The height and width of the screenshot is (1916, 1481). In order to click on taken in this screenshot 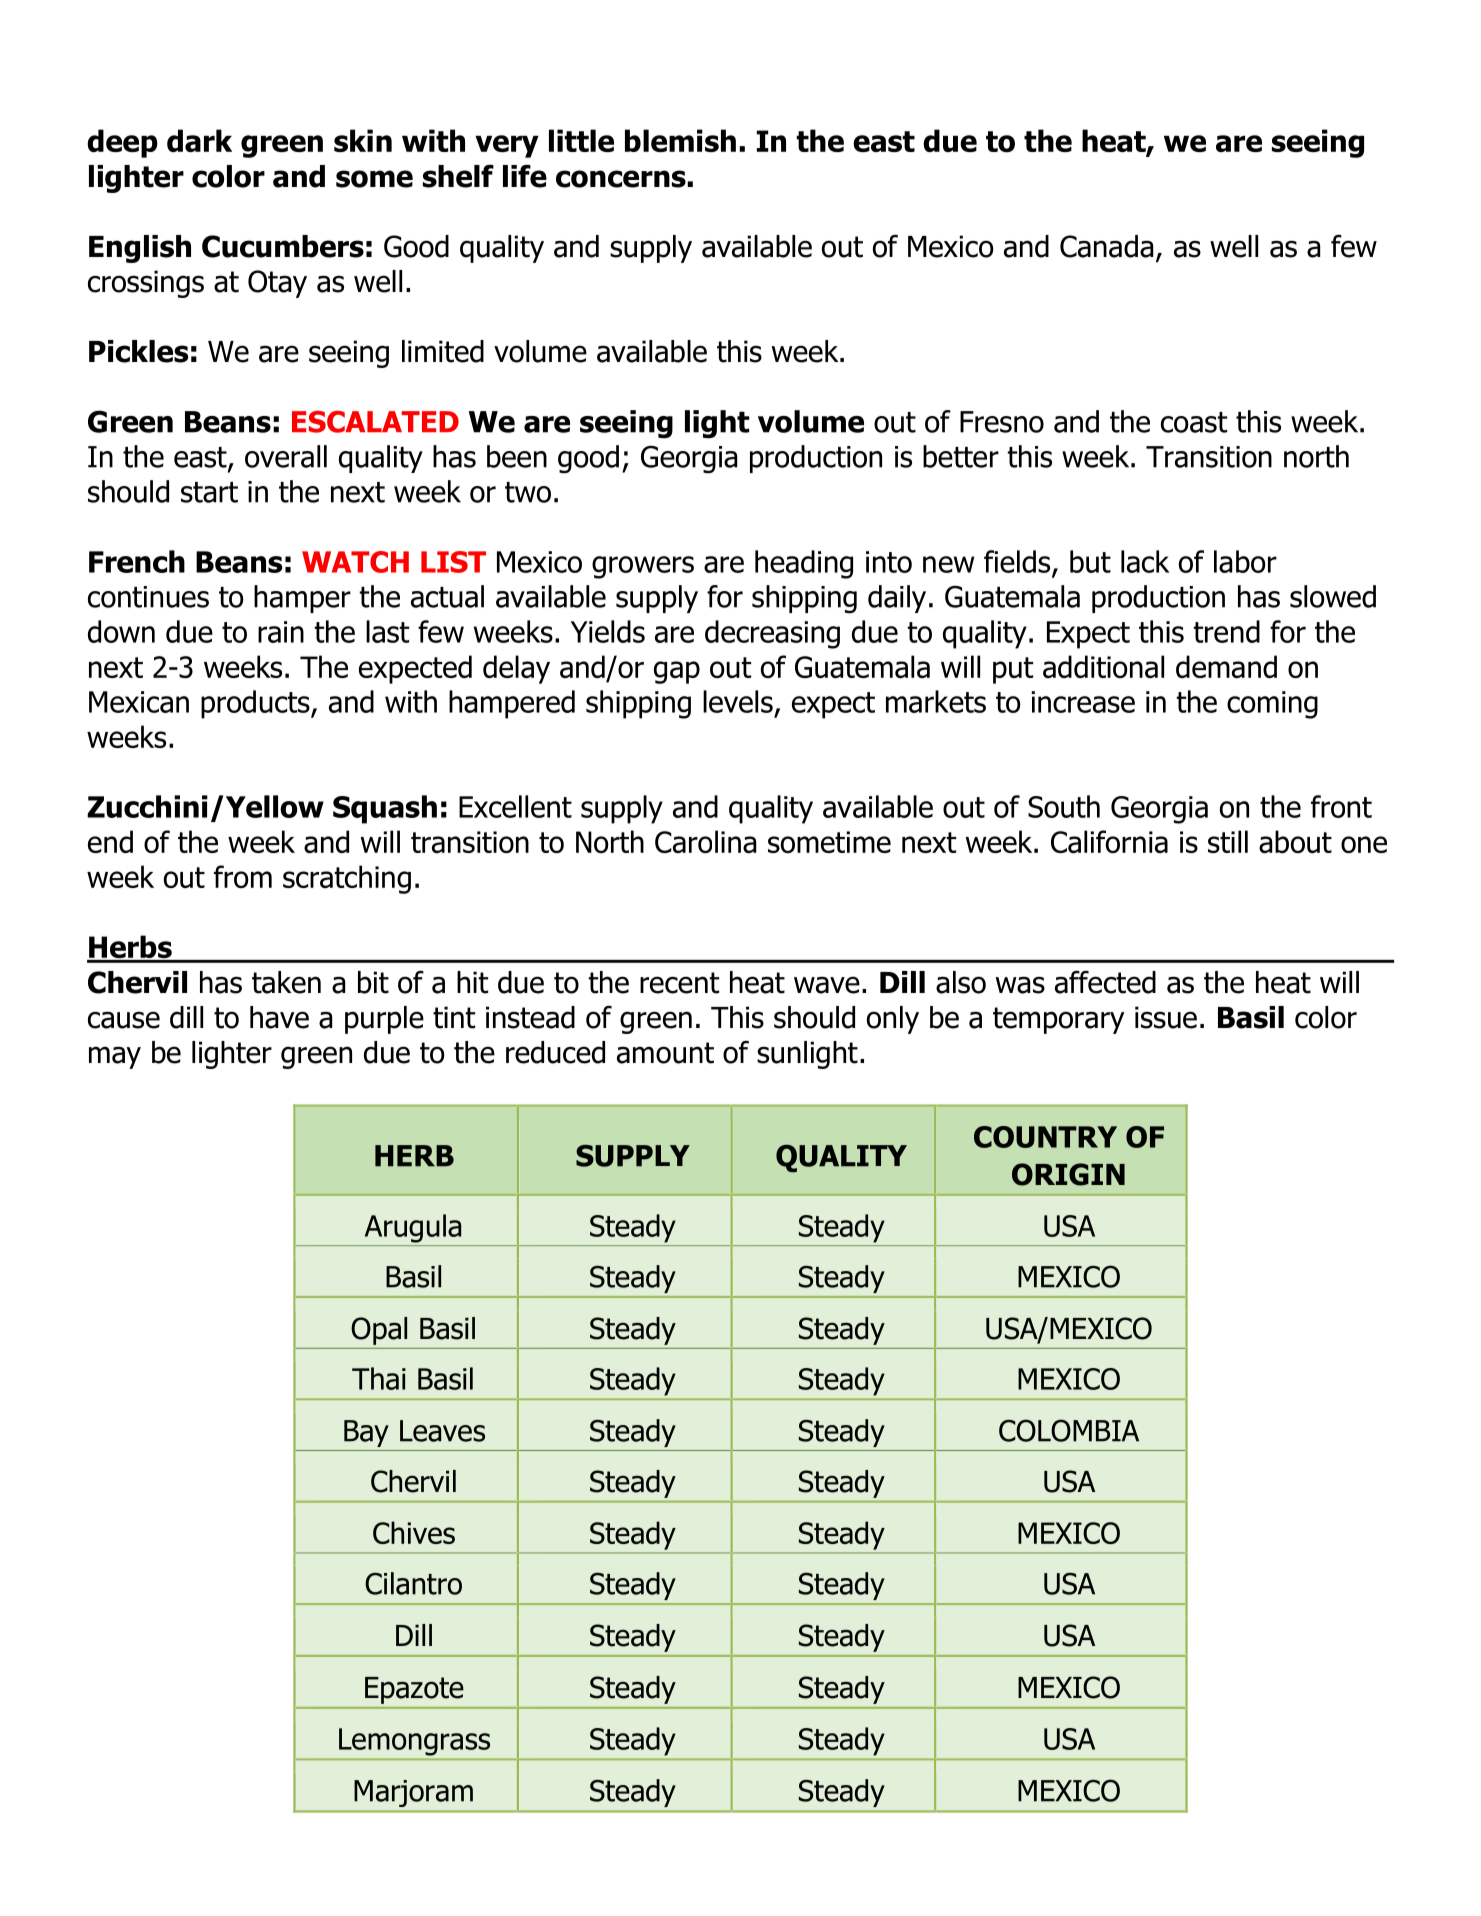, I will do `click(286, 982)`.
